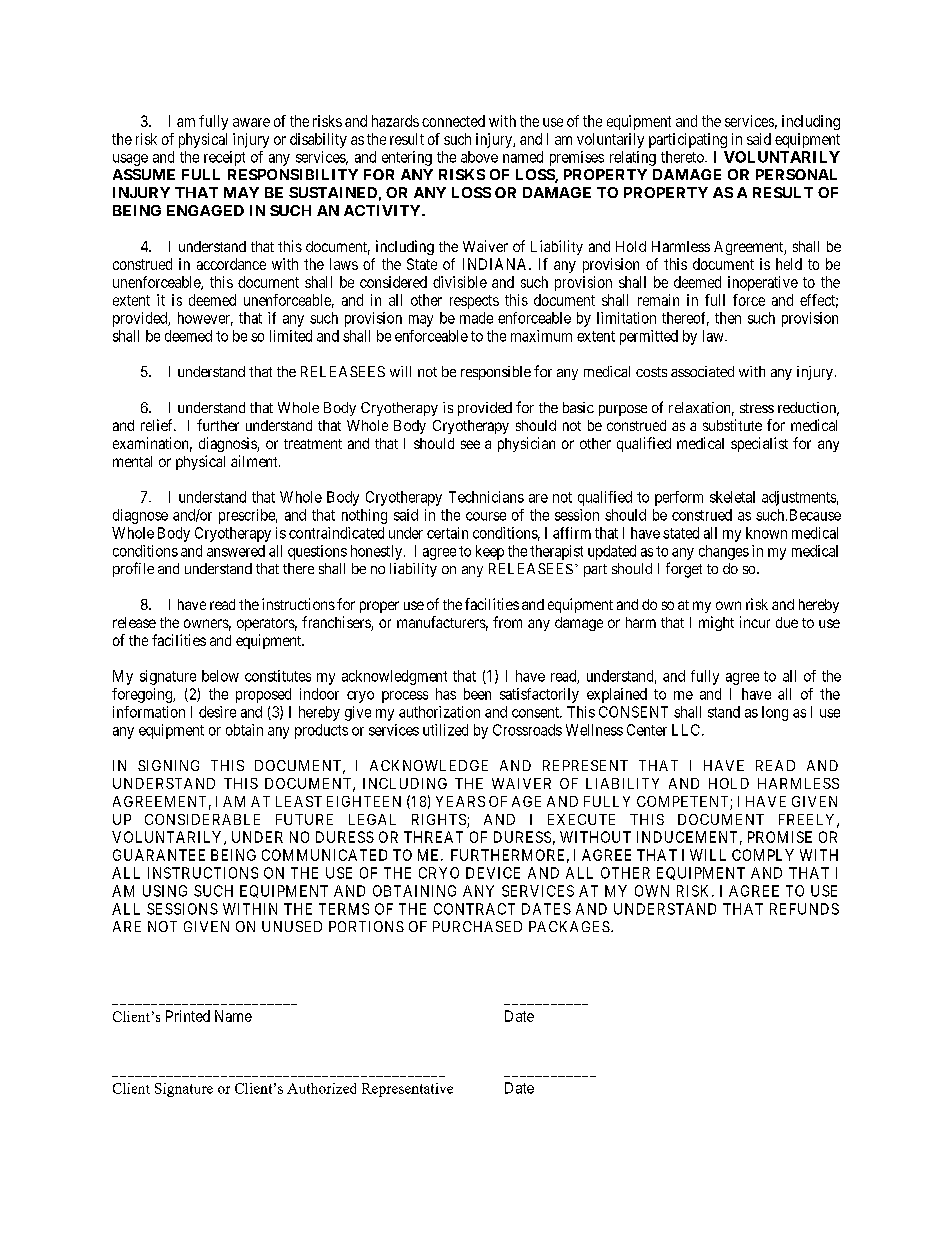 This image has height=1233, width=952. What do you see at coordinates (507, 622) in the image?
I see `from` at bounding box center [507, 622].
